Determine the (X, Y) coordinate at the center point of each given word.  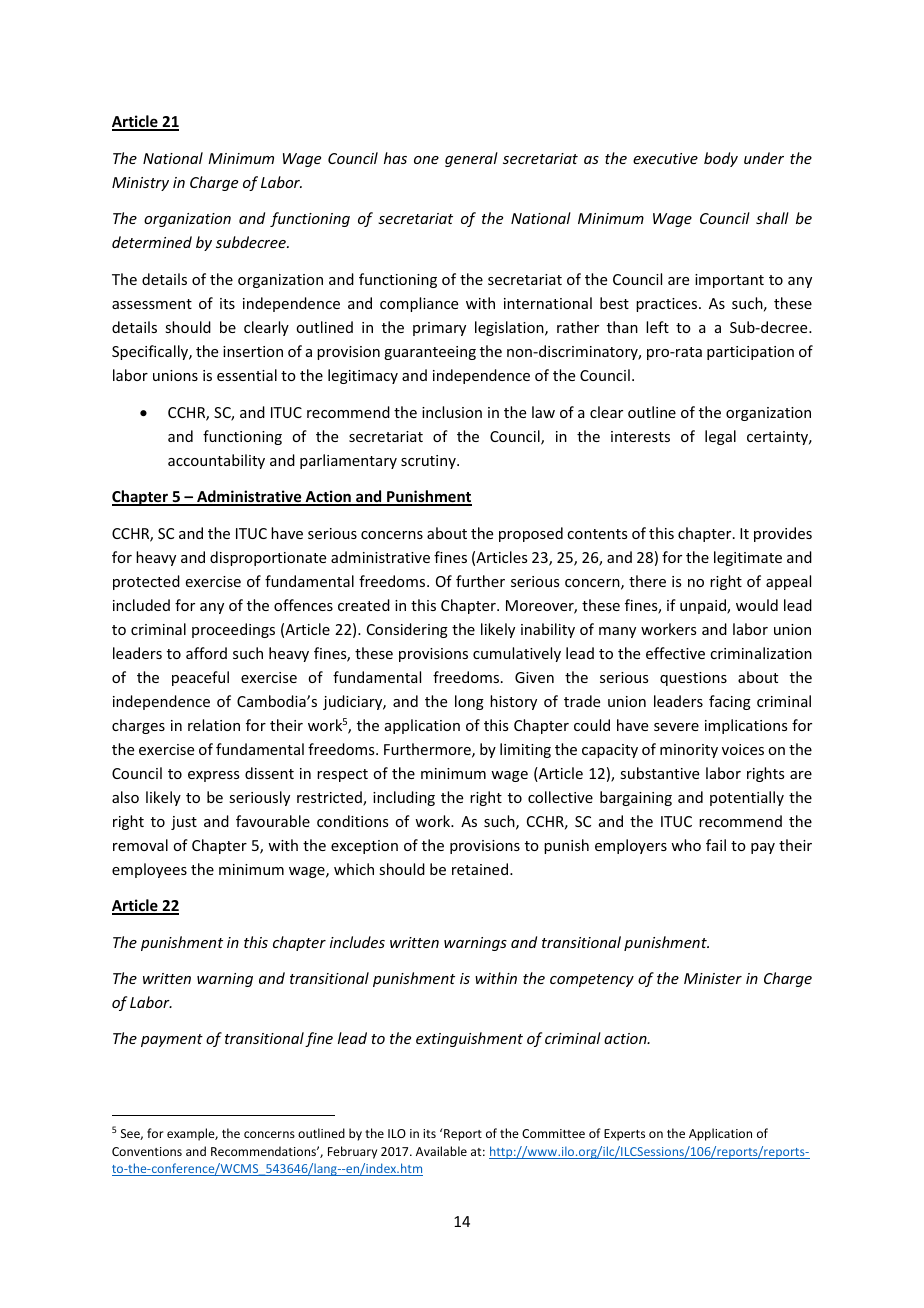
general (471, 159)
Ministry (140, 184)
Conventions (147, 1151)
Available (441, 1151)
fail (716, 845)
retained (480, 869)
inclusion (452, 412)
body (721, 159)
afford (206, 653)
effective (675, 653)
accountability (216, 461)
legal (720, 437)
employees (149, 870)
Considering (407, 630)
